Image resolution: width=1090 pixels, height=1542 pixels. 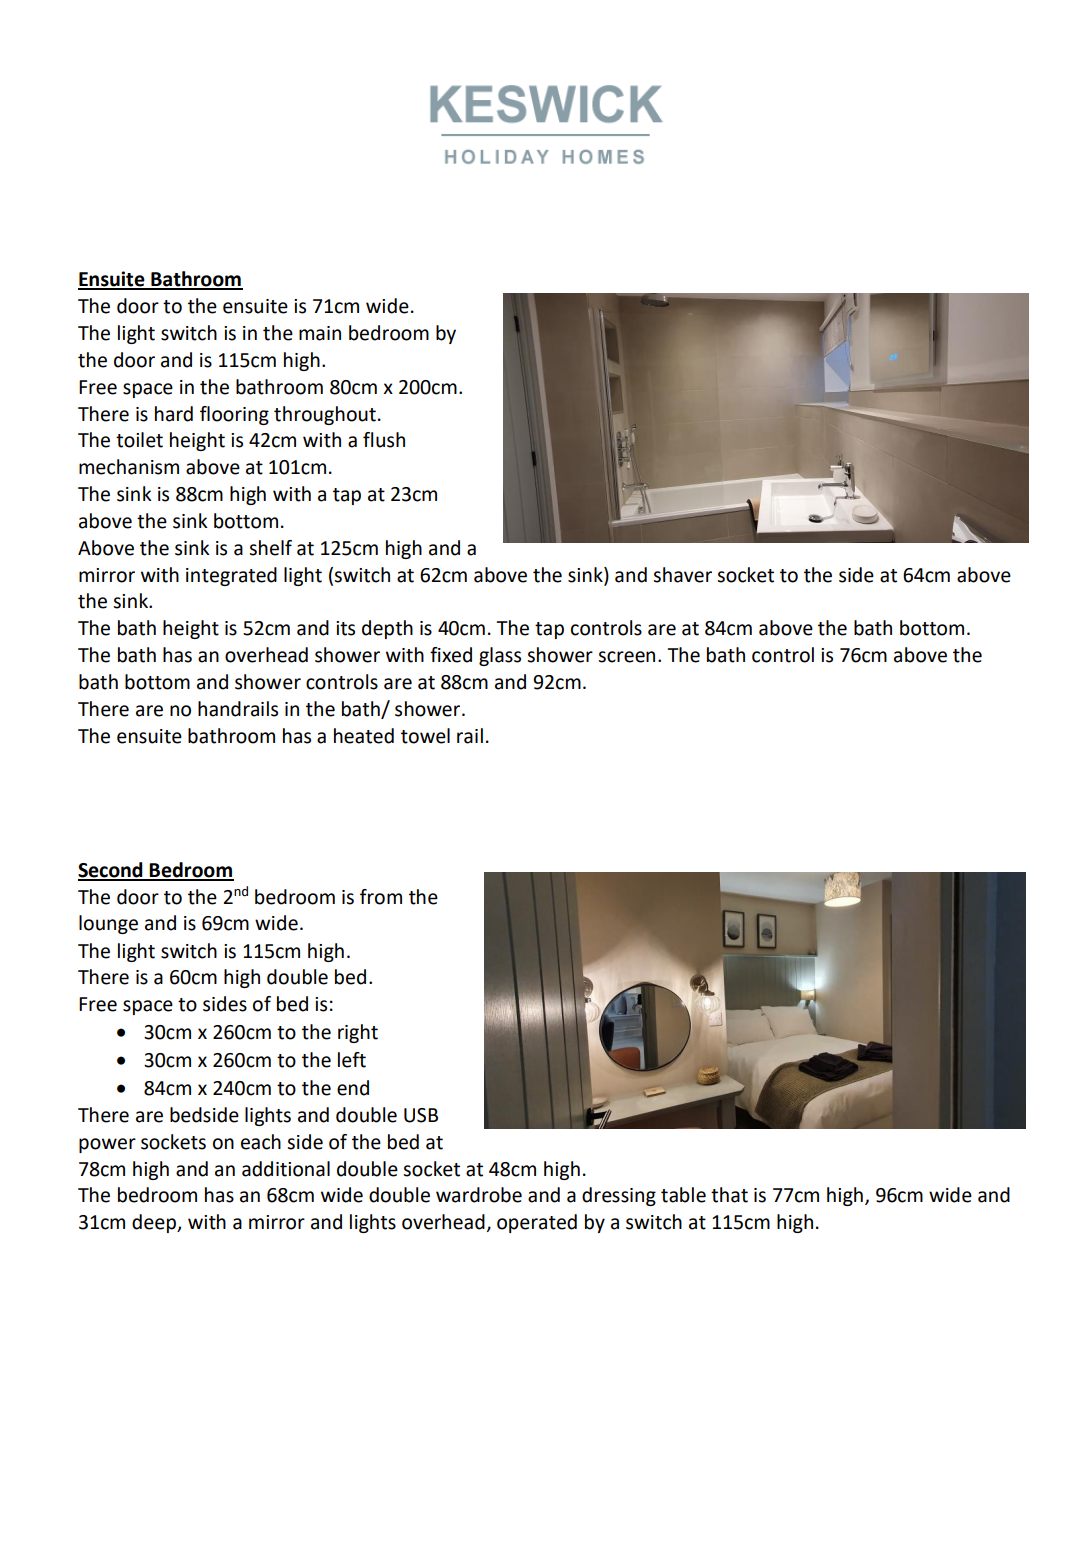 What do you see at coordinates (384, 440) in the page?
I see `flush` at bounding box center [384, 440].
